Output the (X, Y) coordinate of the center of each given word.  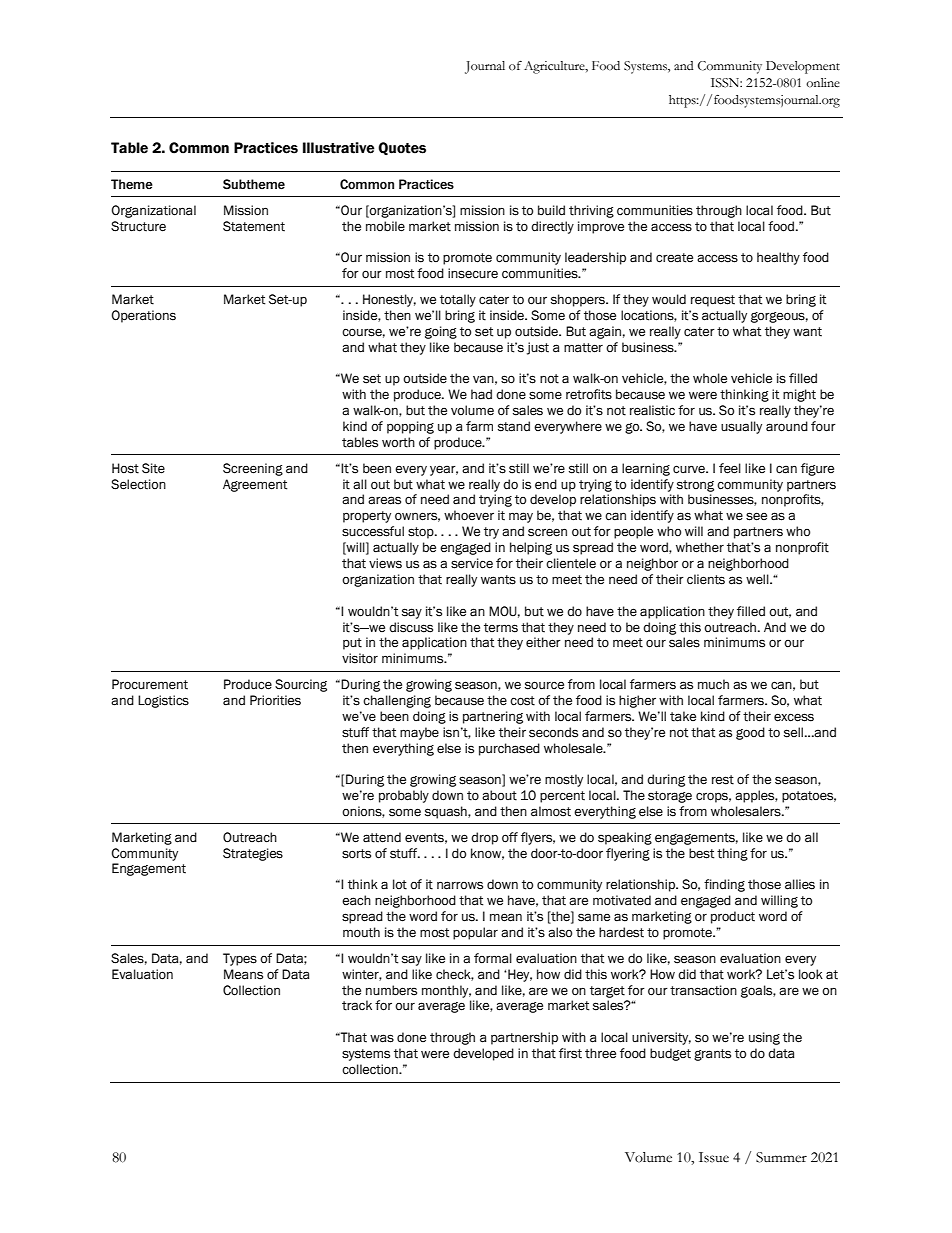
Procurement (150, 684)
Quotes (402, 148)
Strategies (253, 854)
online (823, 82)
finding (724, 885)
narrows (460, 885)
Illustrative (339, 148)
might (799, 395)
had (481, 394)
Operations (143, 316)
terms (501, 628)
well (758, 579)
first (570, 1053)
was (382, 1038)
